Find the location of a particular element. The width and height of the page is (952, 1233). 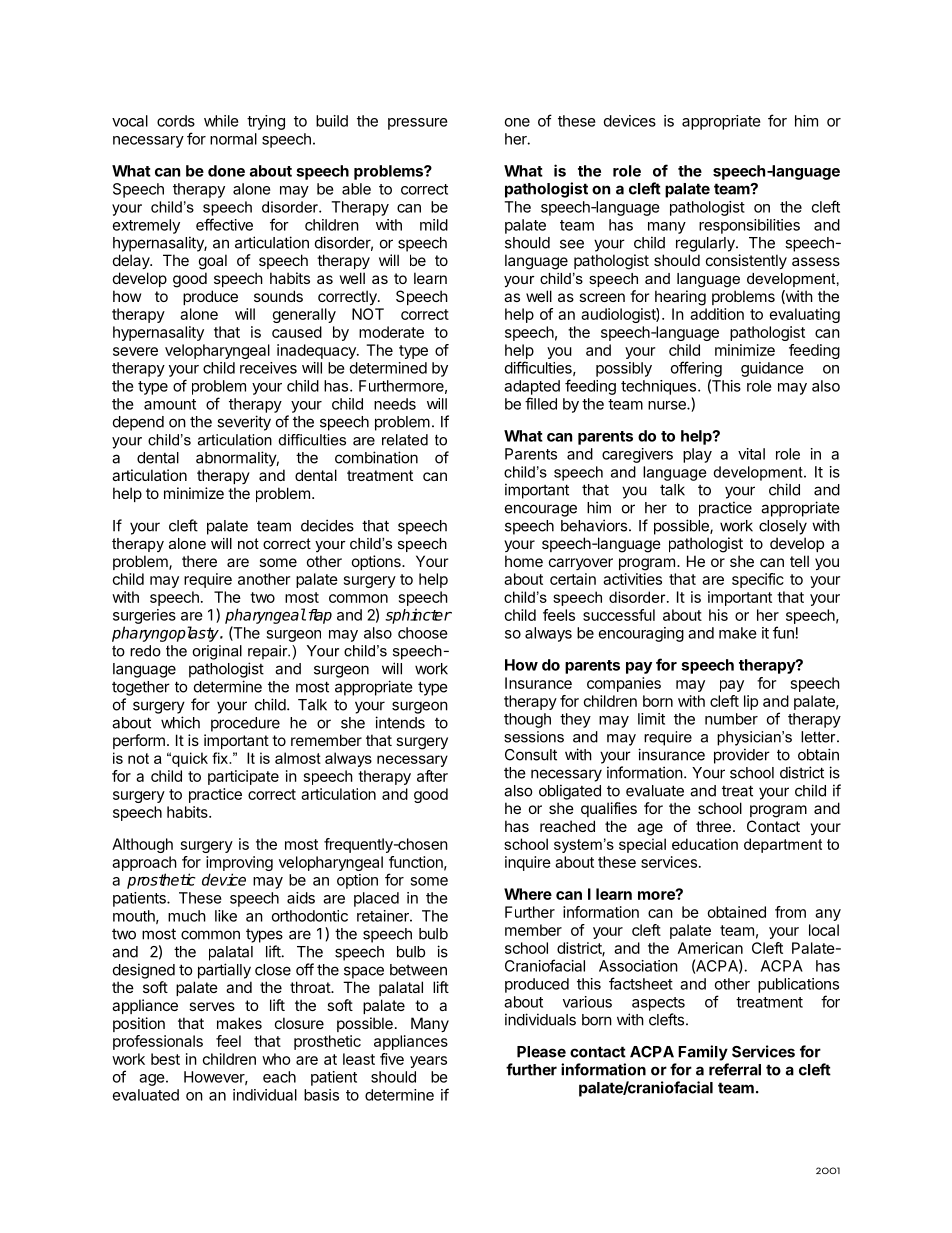

amount is located at coordinates (170, 404).
